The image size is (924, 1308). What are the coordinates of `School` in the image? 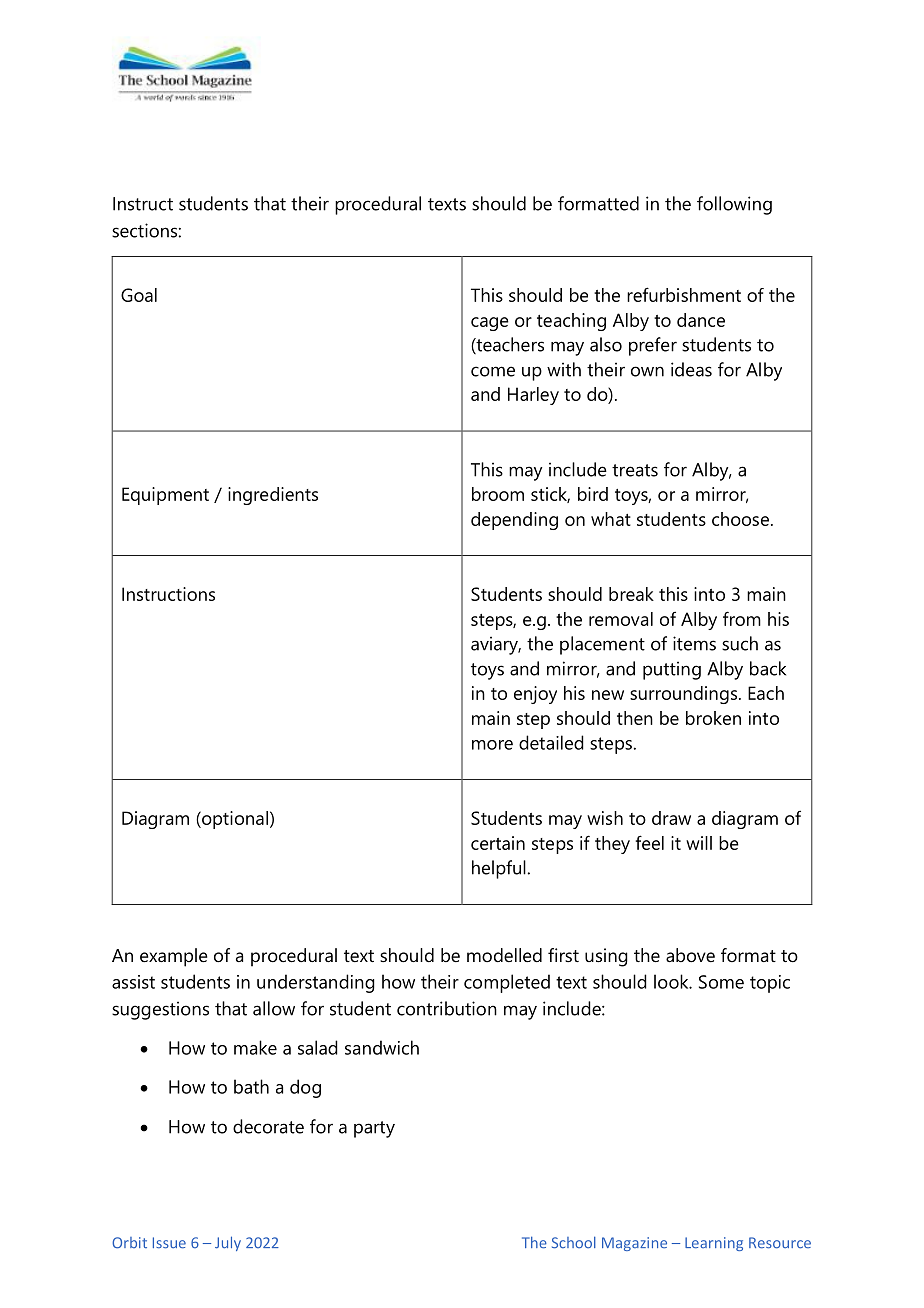 It's located at (574, 1242).
